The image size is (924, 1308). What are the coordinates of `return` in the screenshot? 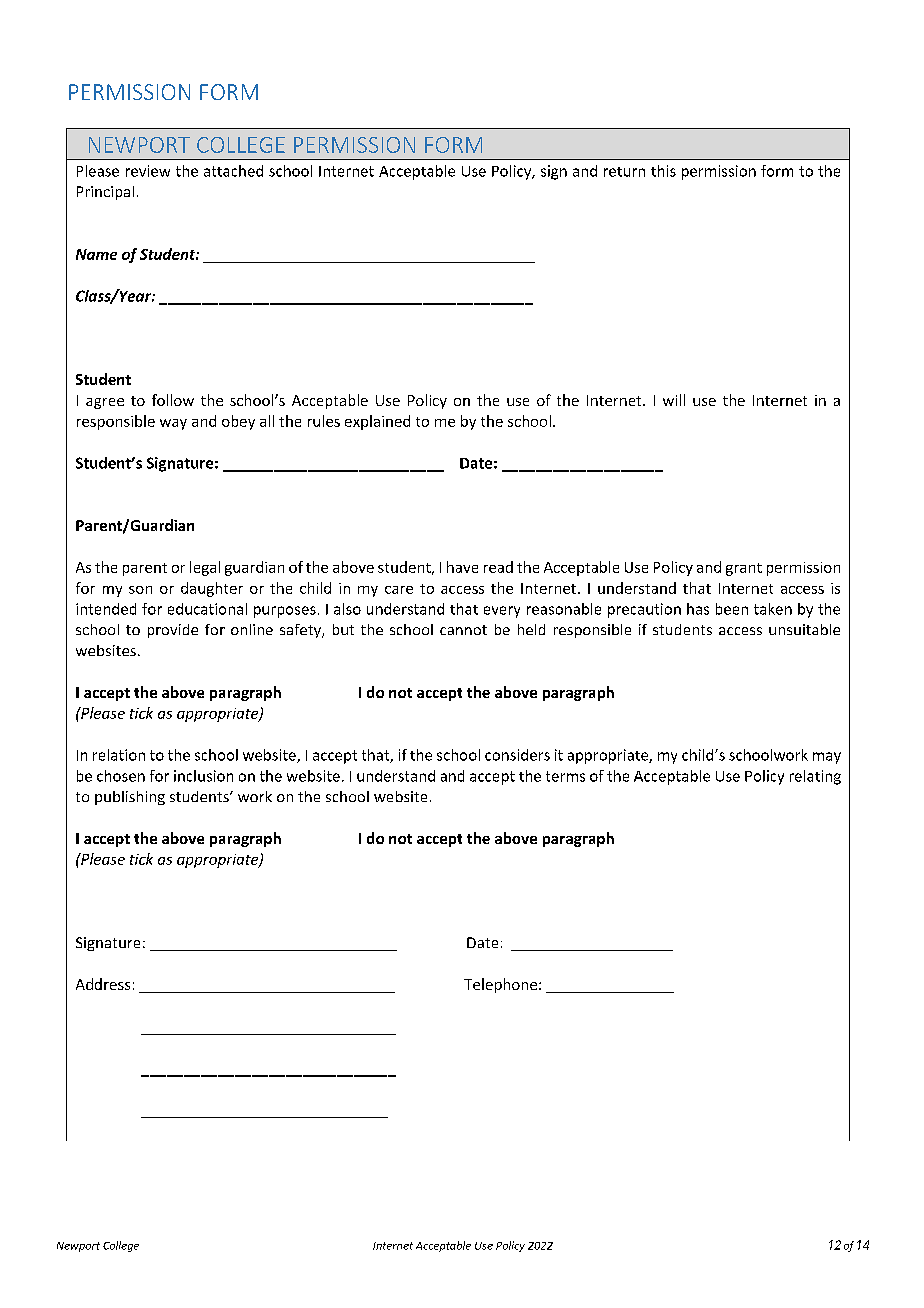 It's located at (624, 172).
